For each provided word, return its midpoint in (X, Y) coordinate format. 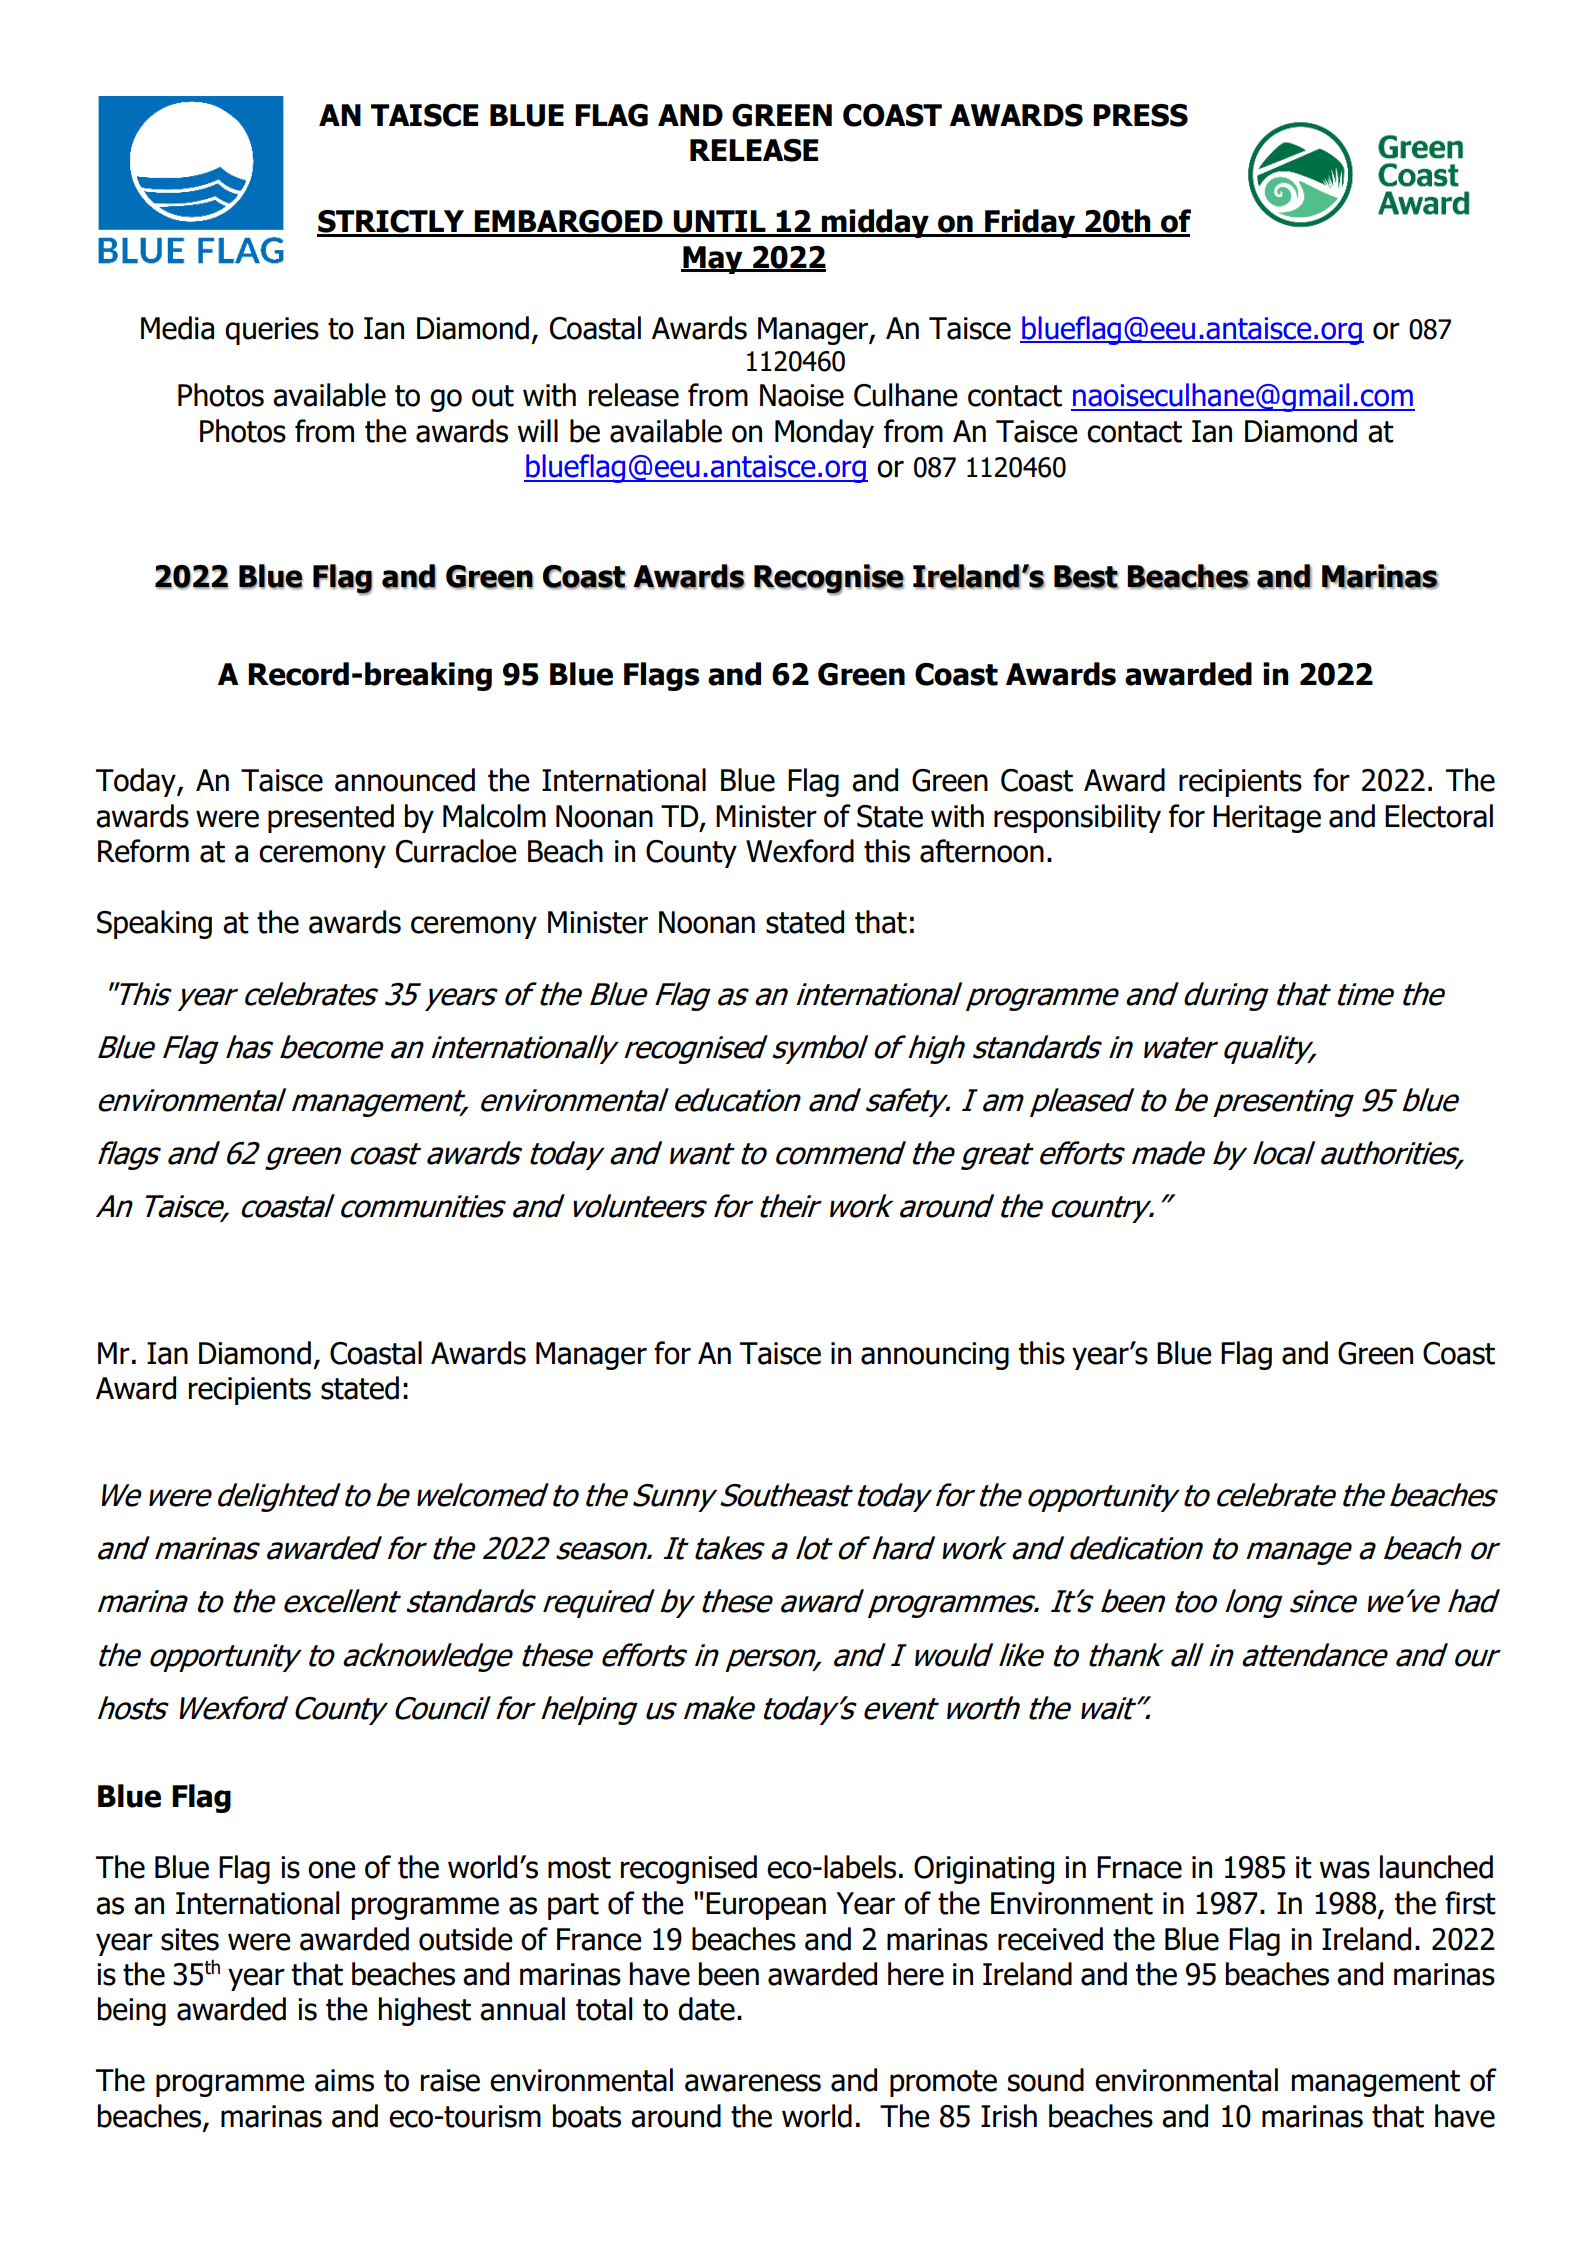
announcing (935, 1356)
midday (875, 223)
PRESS (1140, 115)
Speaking (154, 924)
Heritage (1267, 819)
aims (344, 2080)
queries (272, 331)
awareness (753, 2083)
